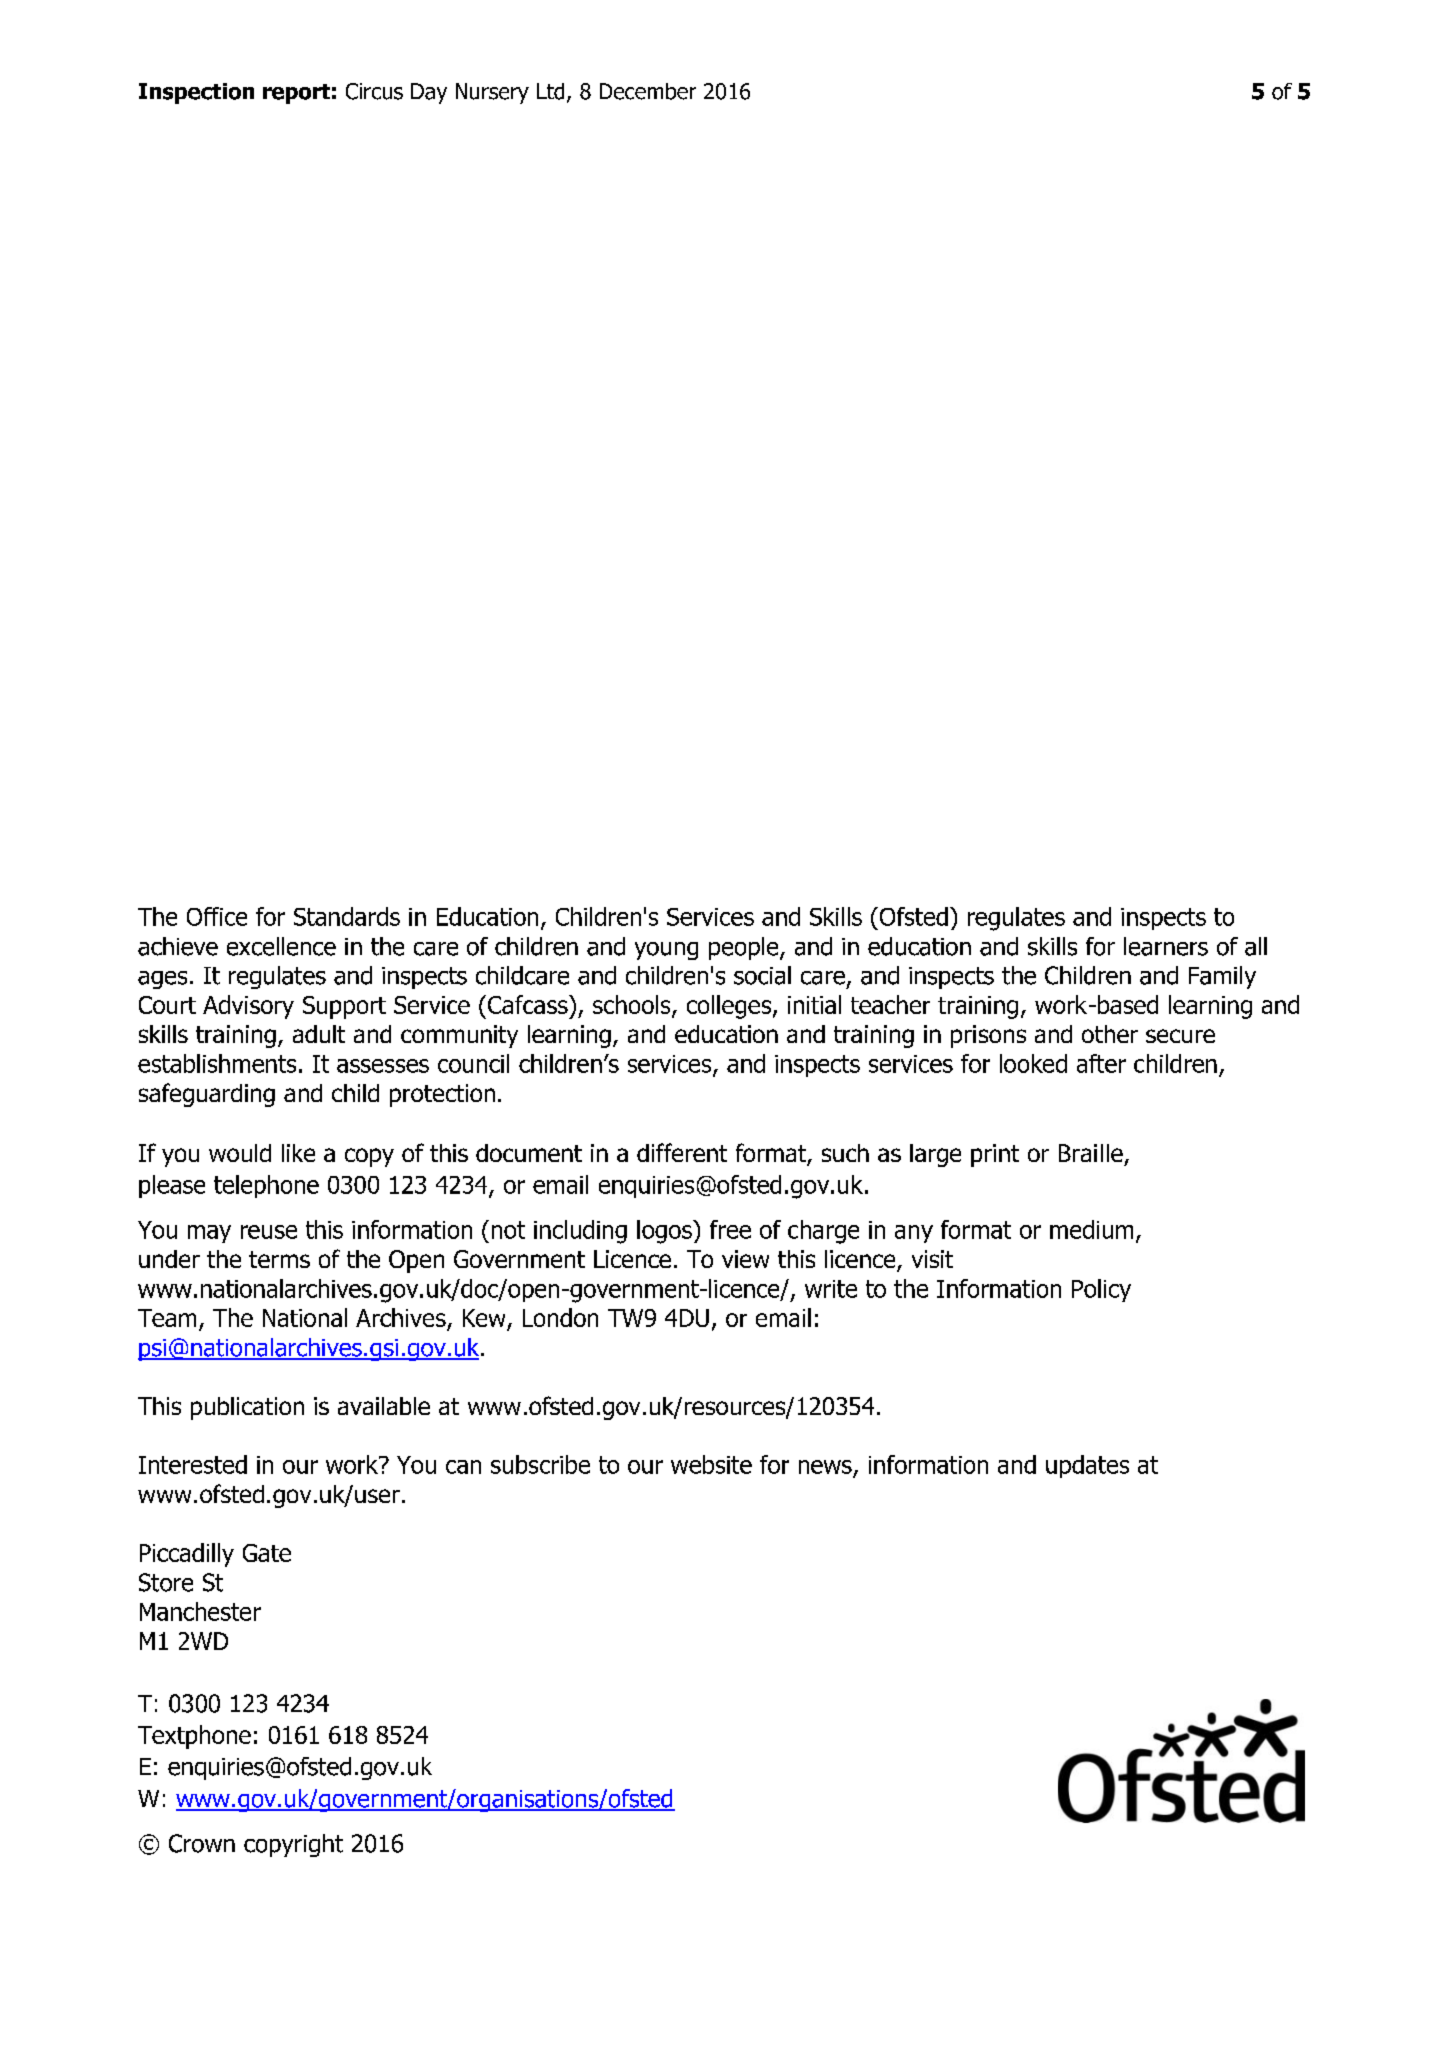  I want to click on Ltd, so click(550, 91).
